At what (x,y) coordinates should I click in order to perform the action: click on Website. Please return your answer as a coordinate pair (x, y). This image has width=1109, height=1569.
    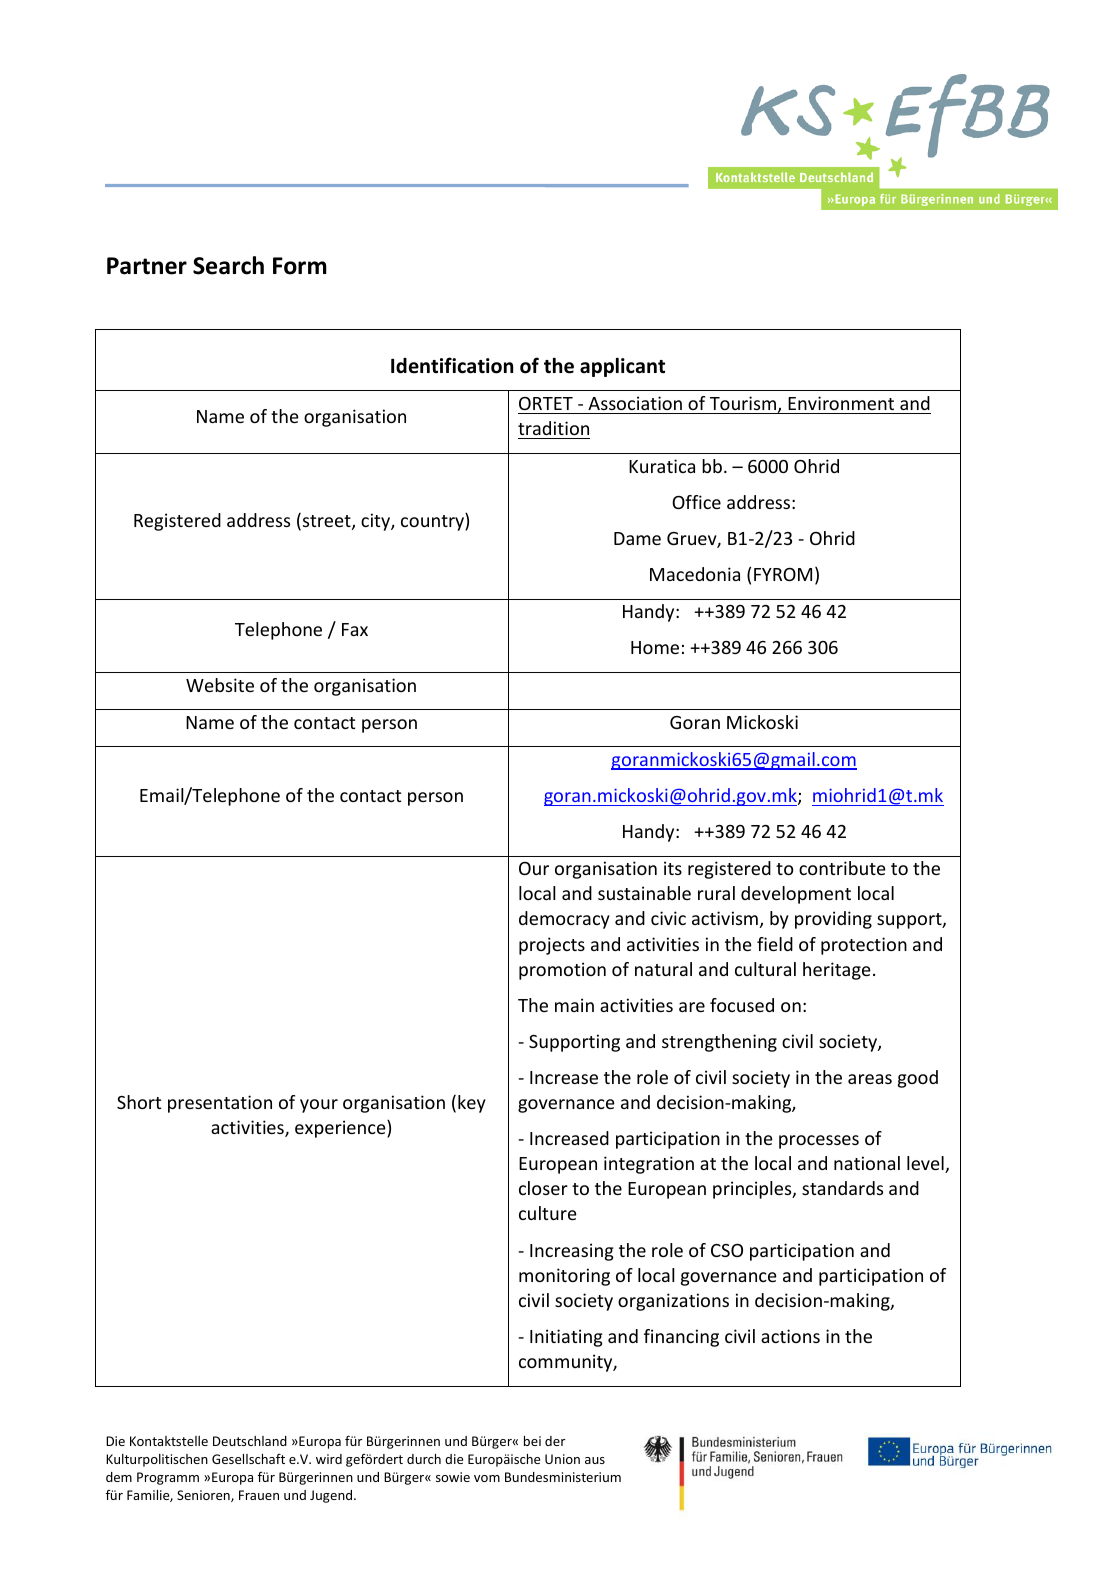
    Looking at the image, I should click on (220, 685).
